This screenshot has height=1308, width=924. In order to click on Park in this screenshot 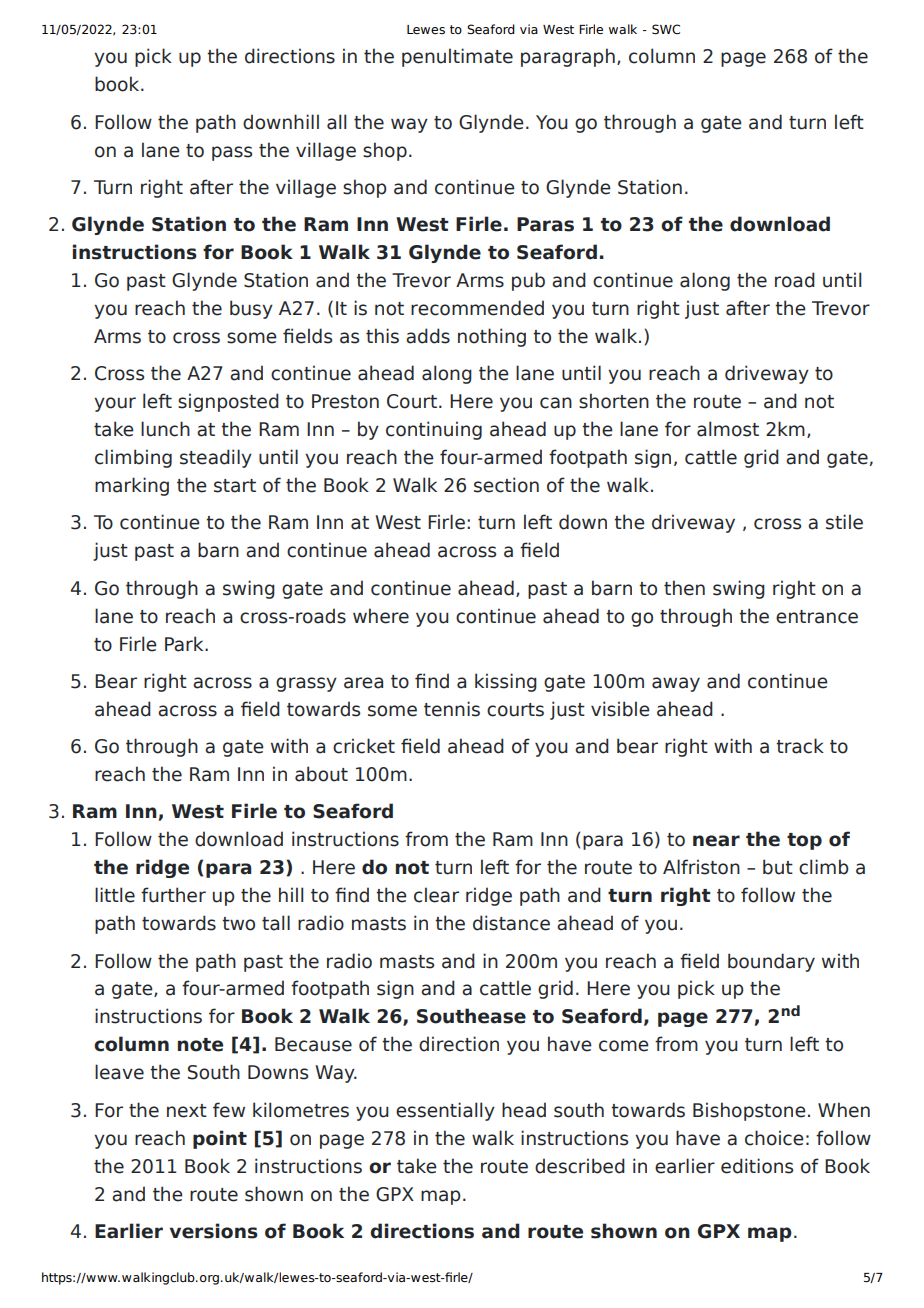, I will do `click(185, 644)`.
